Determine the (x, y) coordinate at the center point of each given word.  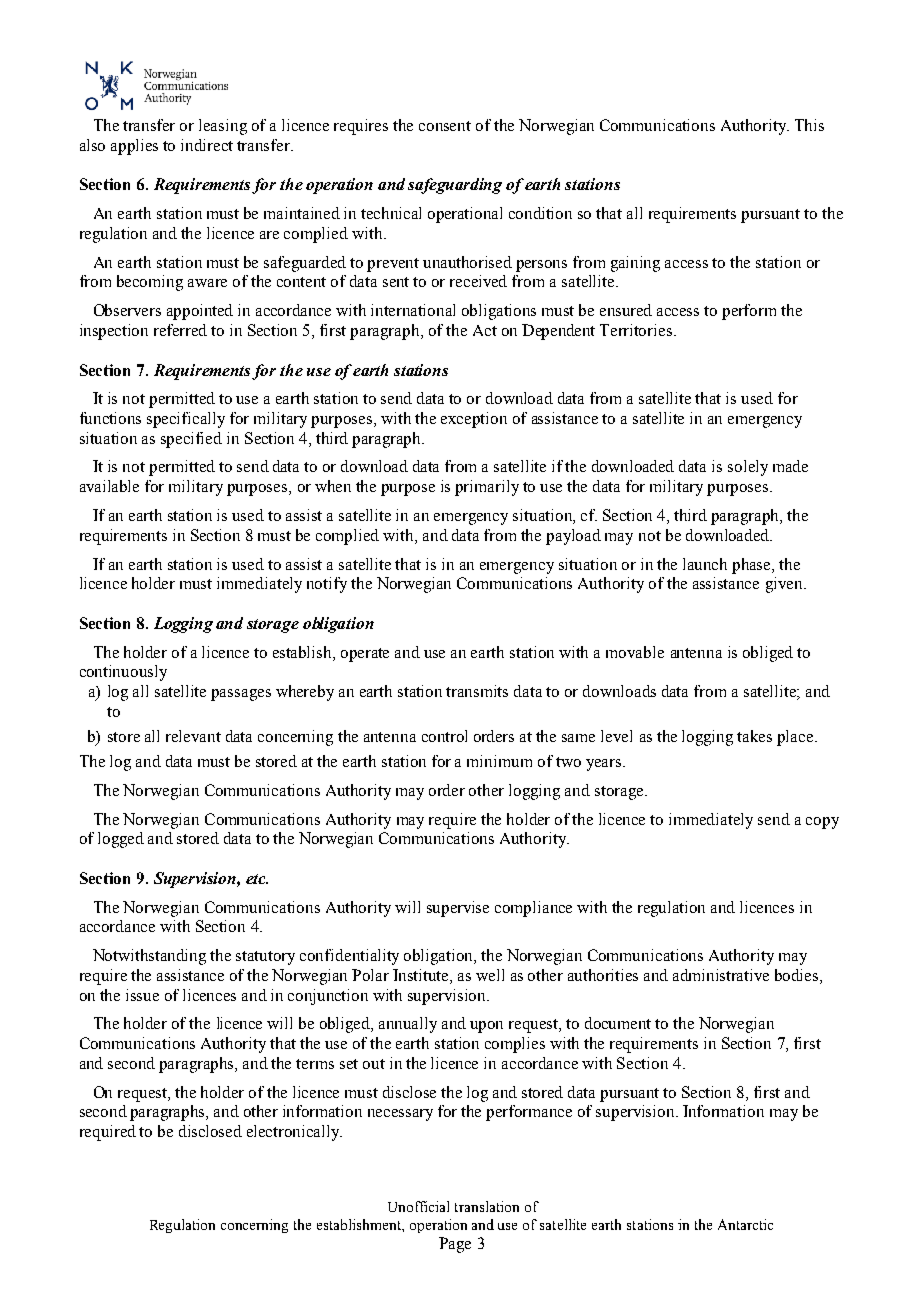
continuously (123, 673)
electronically (294, 1133)
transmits (477, 691)
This (809, 125)
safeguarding (455, 186)
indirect (207, 145)
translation (487, 1206)
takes (754, 736)
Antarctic (745, 1224)
